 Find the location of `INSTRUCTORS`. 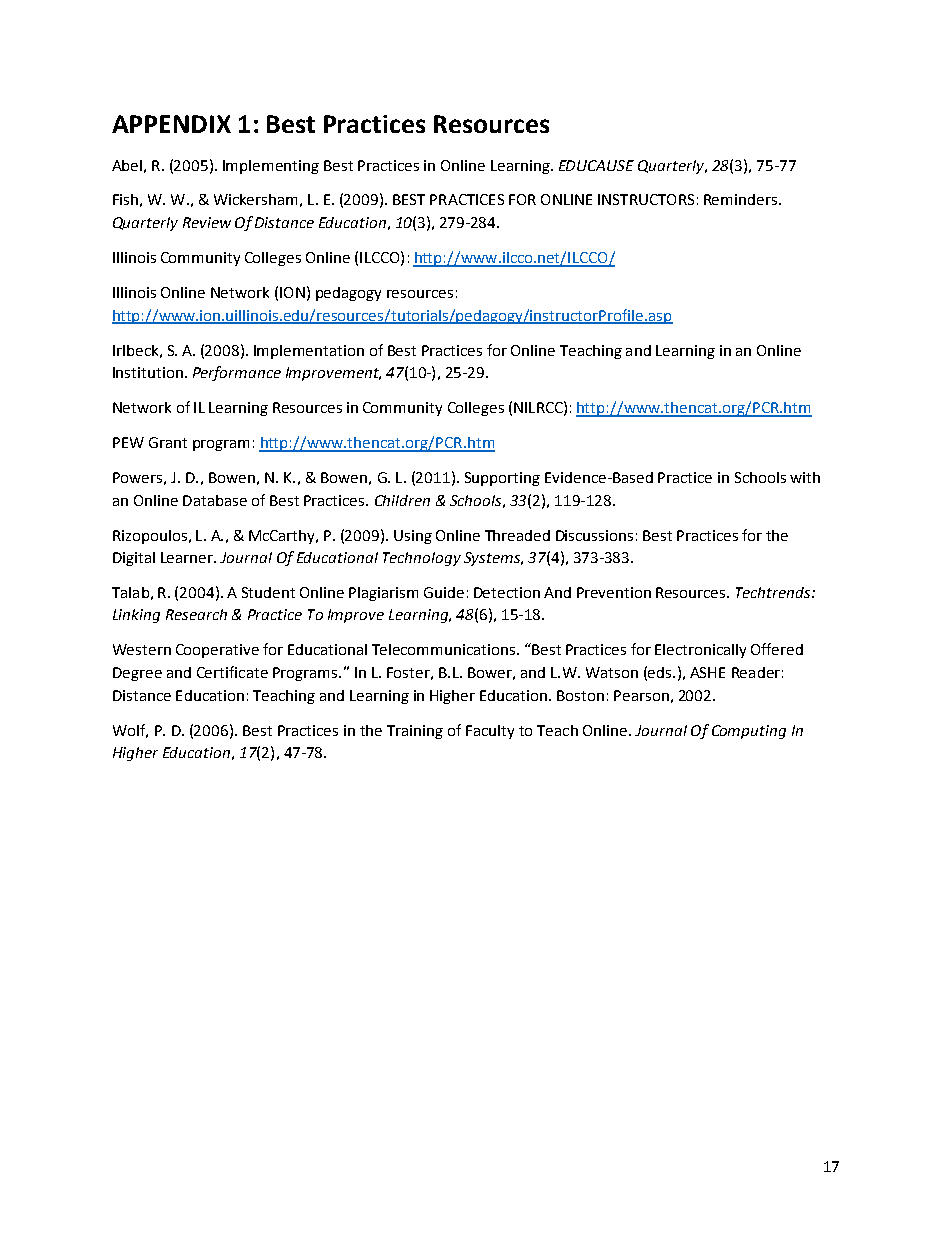

INSTRUCTORS is located at coordinates (646, 199).
